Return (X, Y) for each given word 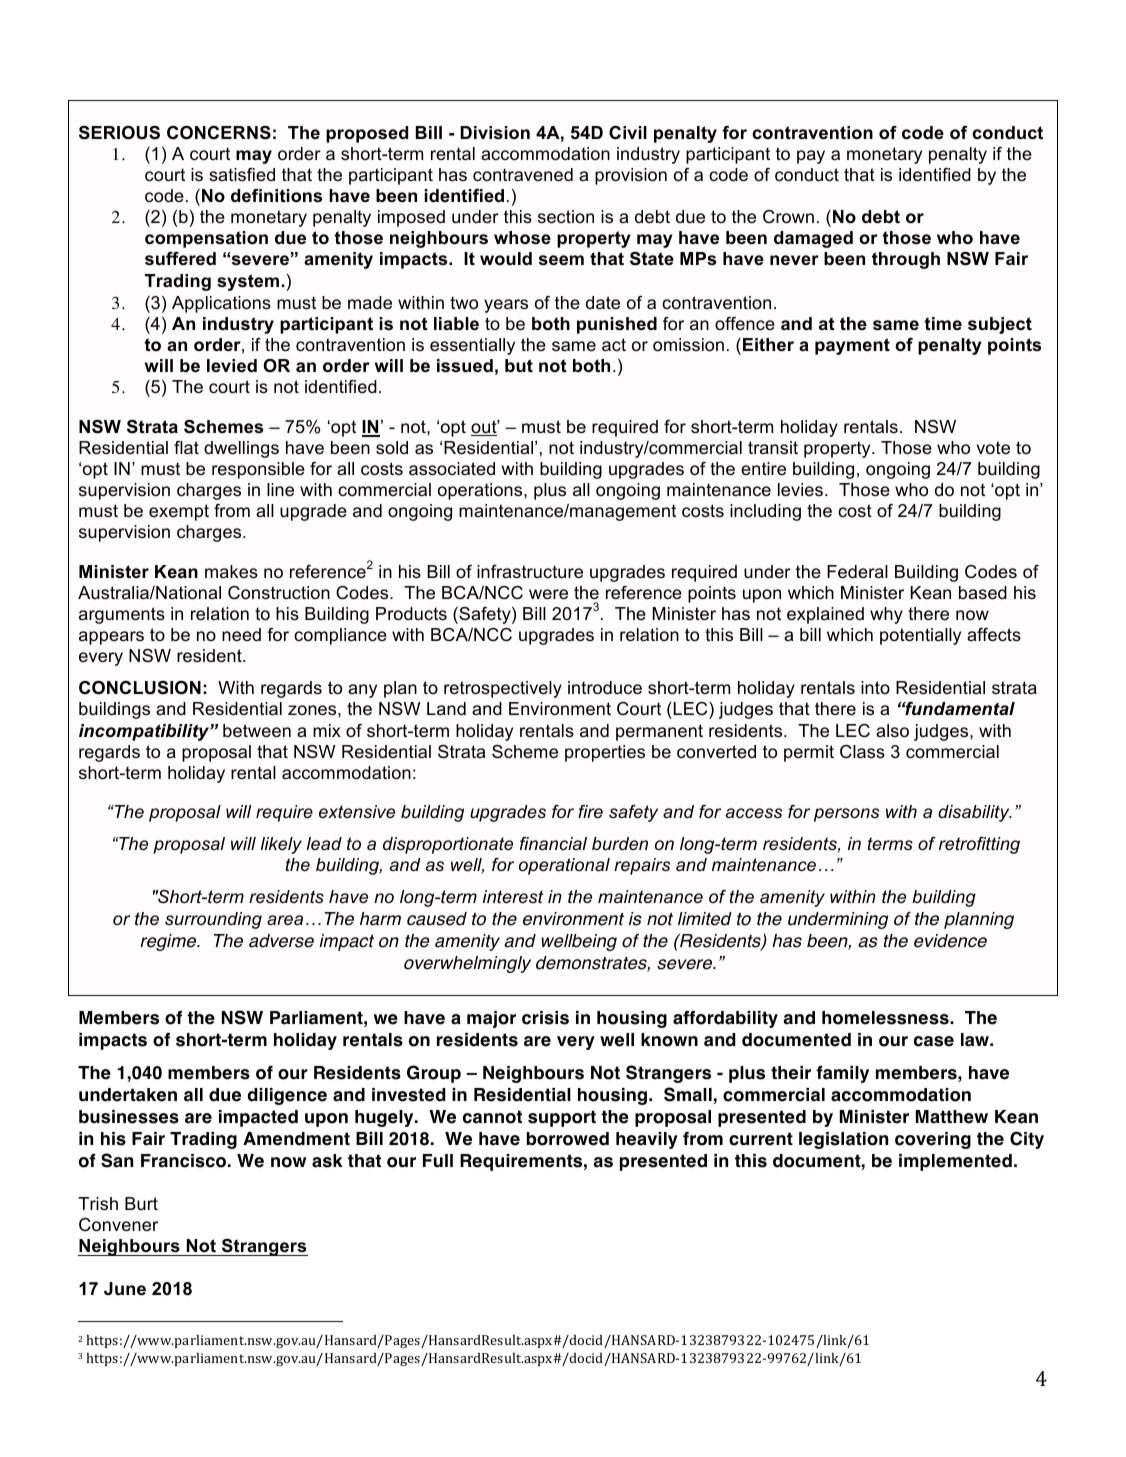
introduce (605, 688)
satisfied (242, 175)
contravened (523, 175)
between (257, 731)
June (125, 1289)
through (906, 260)
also (892, 731)
